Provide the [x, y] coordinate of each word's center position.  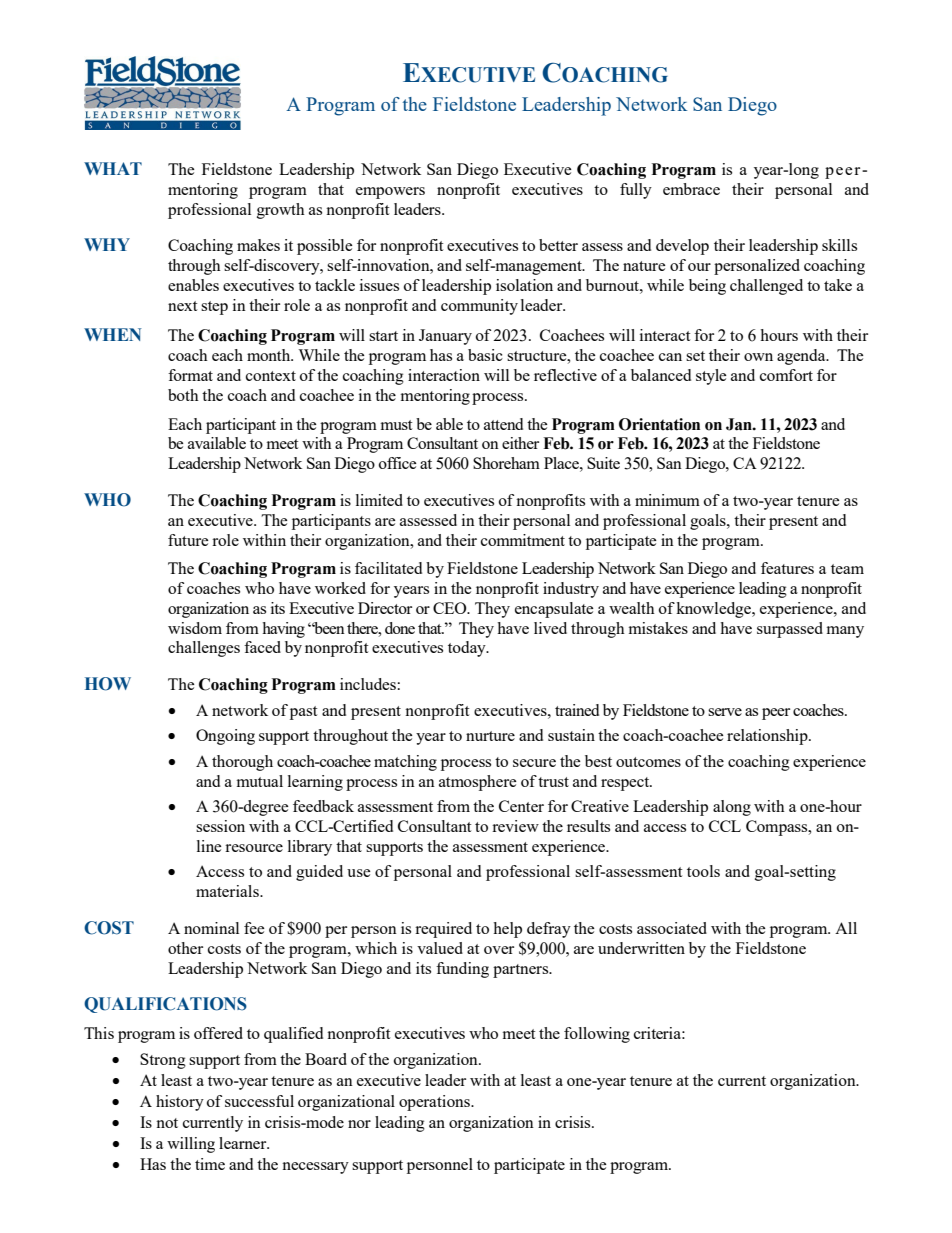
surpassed [790, 630]
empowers [390, 193]
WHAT [113, 168]
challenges [204, 649]
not [167, 1123]
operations [435, 1103]
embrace [691, 189]
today [468, 649]
